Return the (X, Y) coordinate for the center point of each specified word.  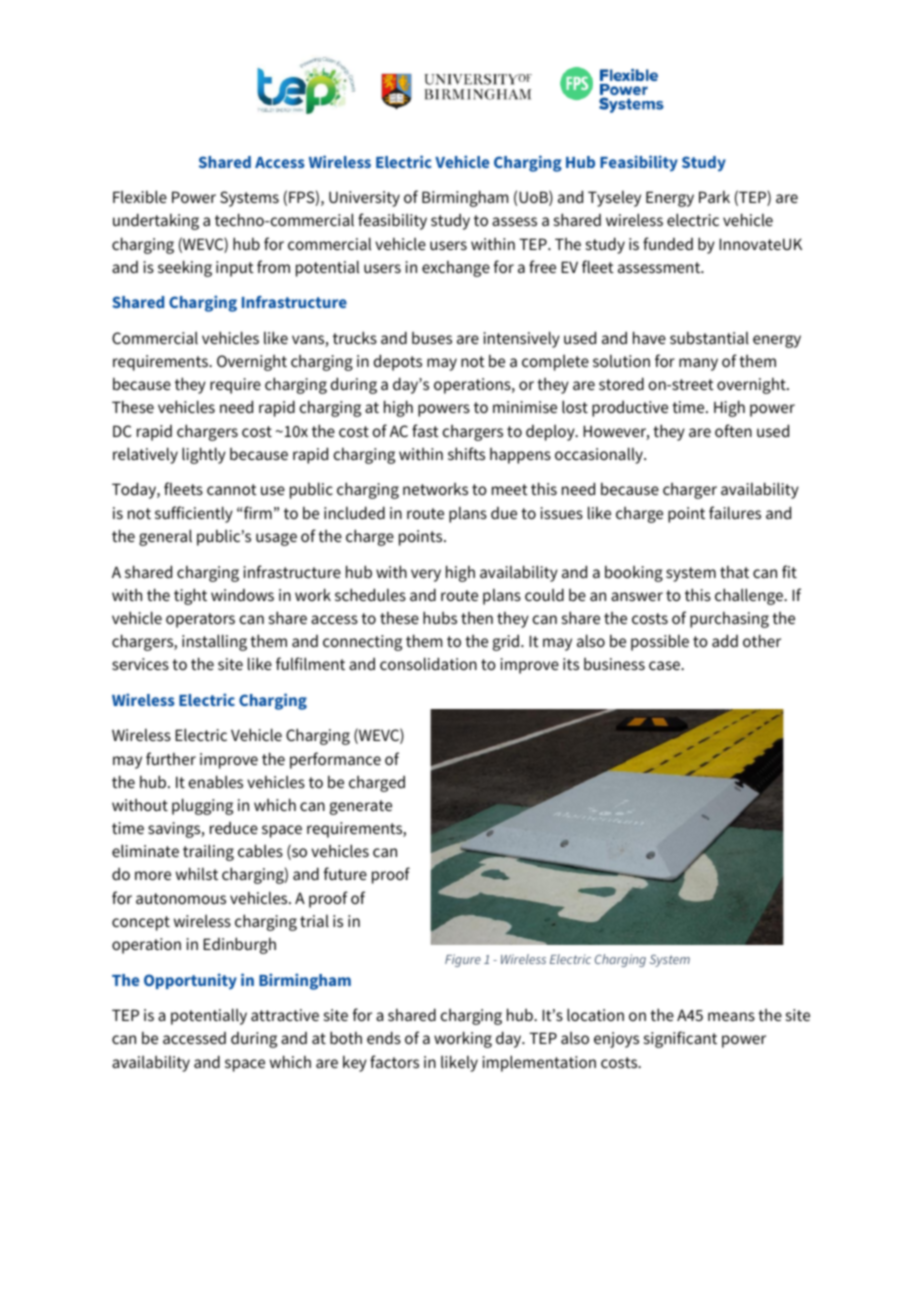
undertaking (156, 221)
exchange (456, 269)
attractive (285, 1015)
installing (214, 642)
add (725, 640)
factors (394, 1061)
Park (714, 197)
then (477, 618)
